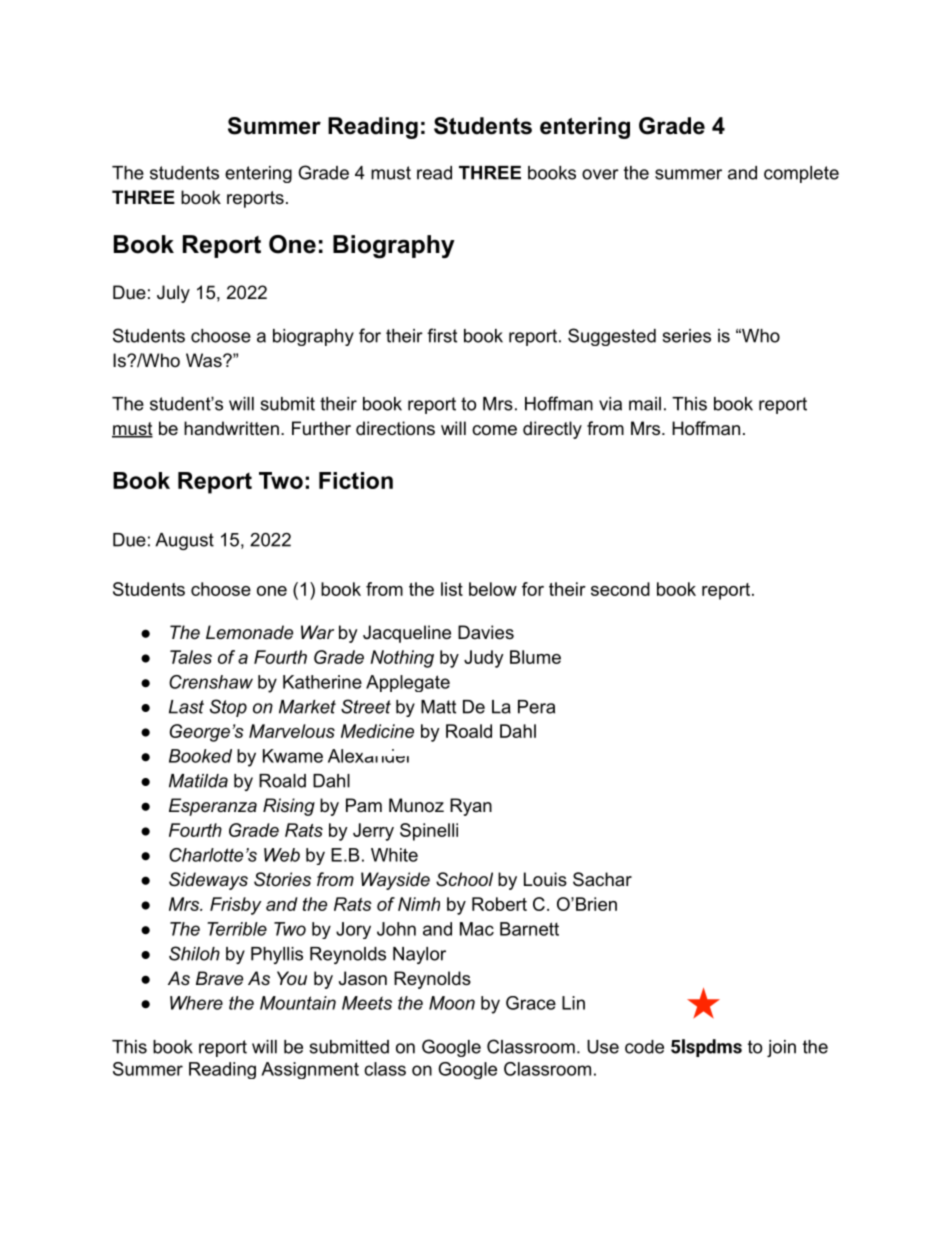 This image has height=1233, width=952. Describe the element at coordinates (173, 294) in the image. I see `July` at that location.
